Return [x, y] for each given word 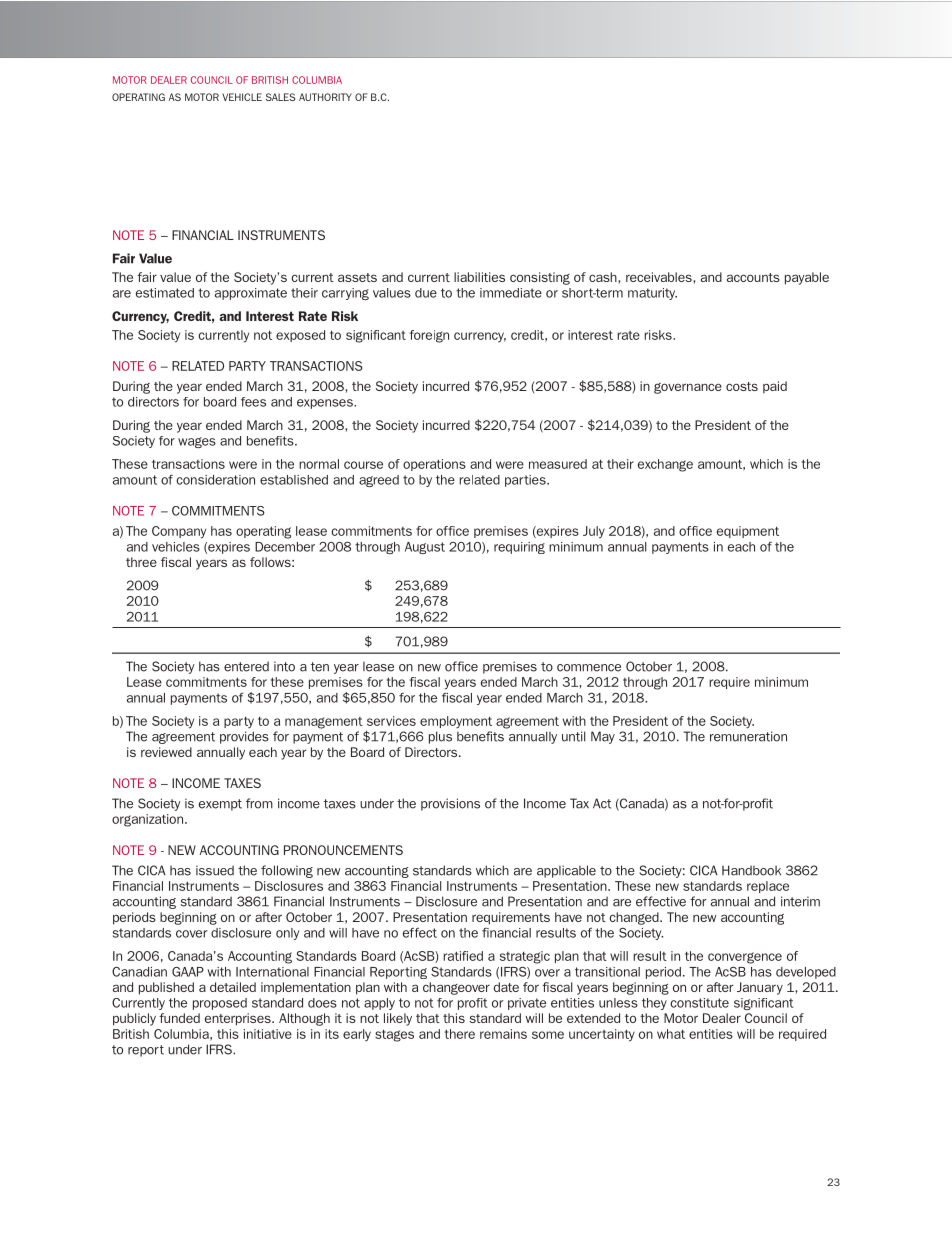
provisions [450, 804]
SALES [280, 97]
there [460, 1034]
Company [179, 532]
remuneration [748, 736]
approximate [251, 294]
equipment [748, 532]
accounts [753, 277]
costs [742, 386]
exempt [220, 805]
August [425, 548]
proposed [220, 1004]
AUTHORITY [325, 97]
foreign [429, 336]
